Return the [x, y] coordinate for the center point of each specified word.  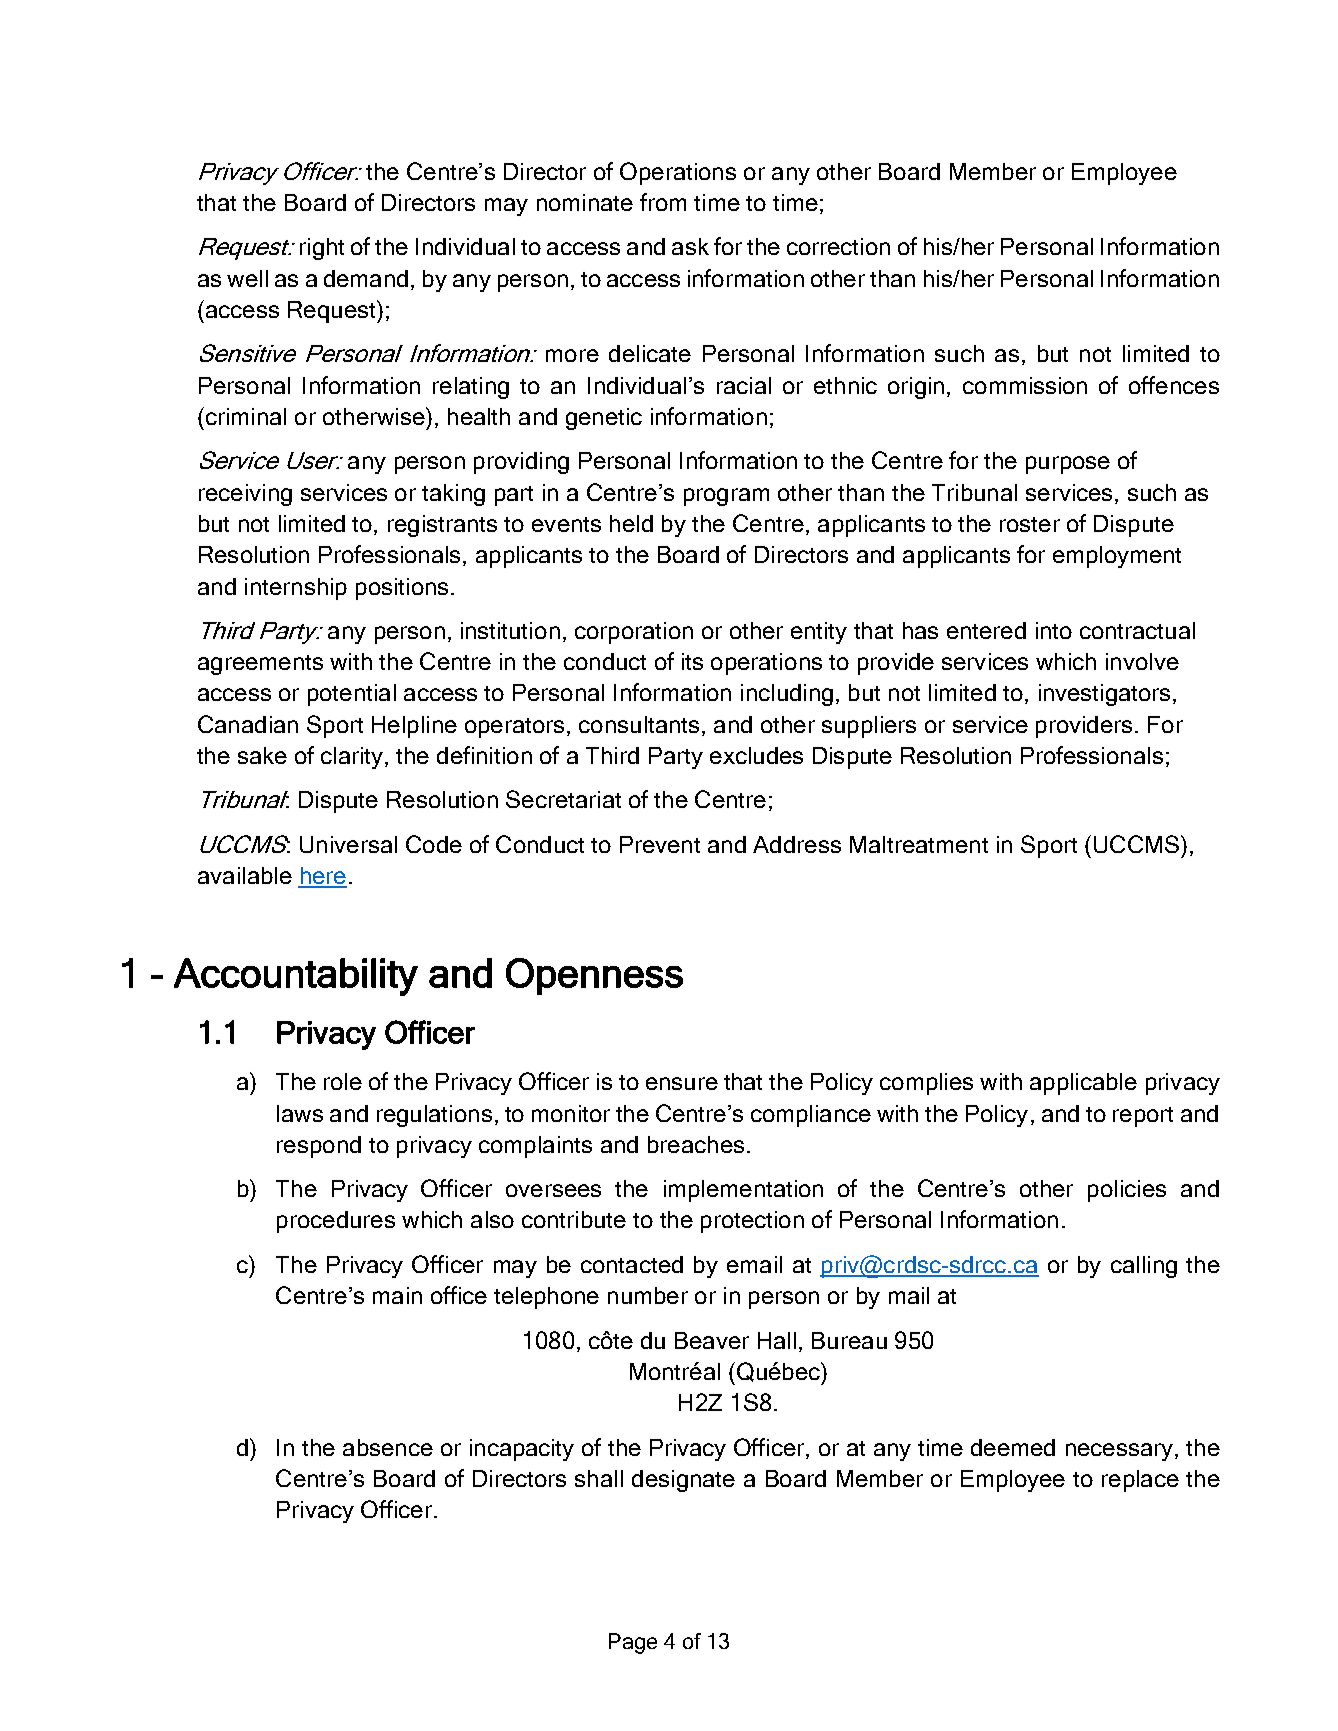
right [322, 249]
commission [1025, 385]
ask [690, 246]
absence [388, 1447]
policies [1127, 1191]
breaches [696, 1144]
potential [352, 695]
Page [633, 1643]
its [692, 661]
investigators [1104, 695]
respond [319, 1147]
